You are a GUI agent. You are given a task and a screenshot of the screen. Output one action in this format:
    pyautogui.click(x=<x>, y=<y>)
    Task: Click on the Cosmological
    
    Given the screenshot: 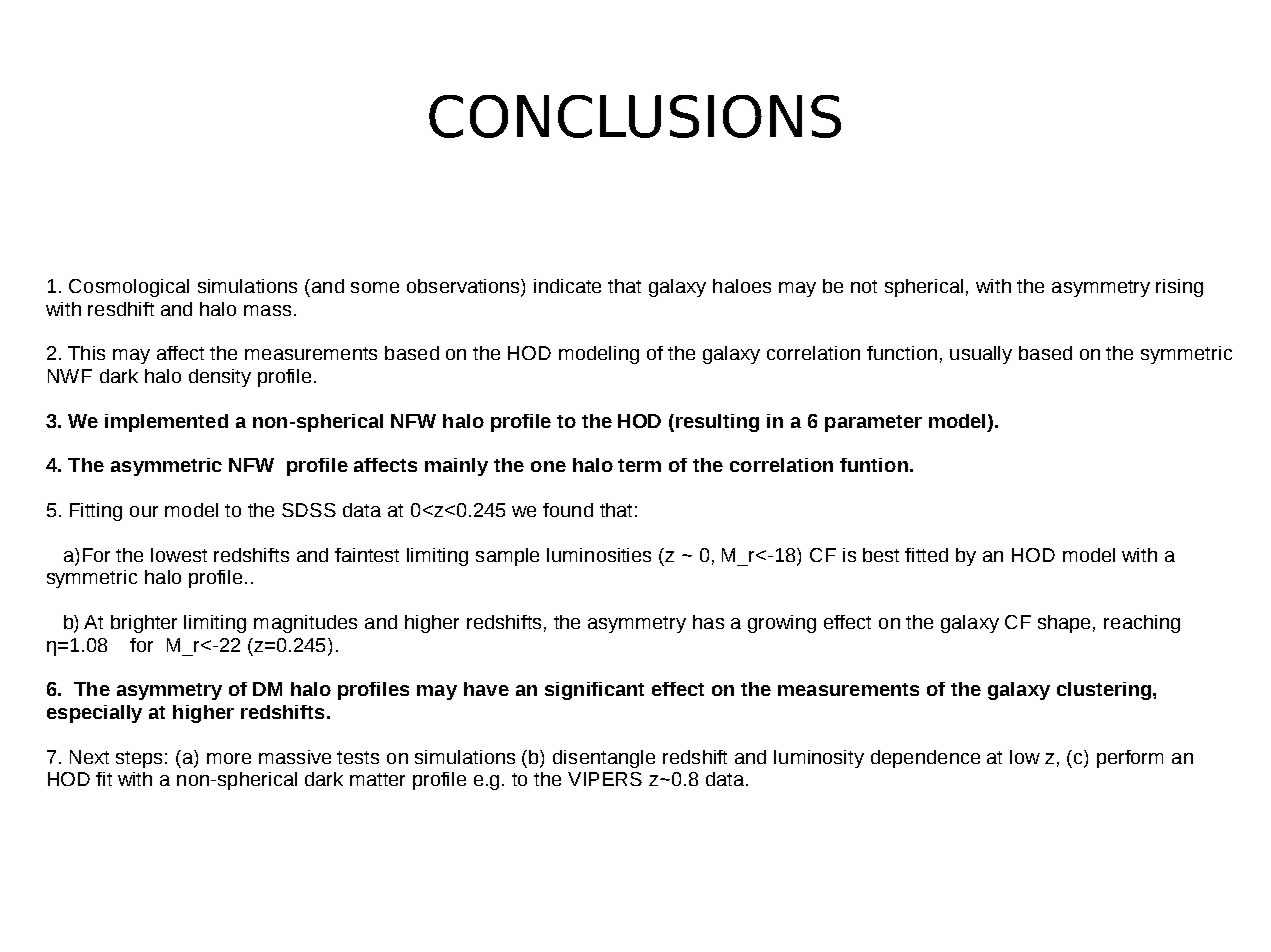 What is the action you would take?
    pyautogui.click(x=129, y=288)
